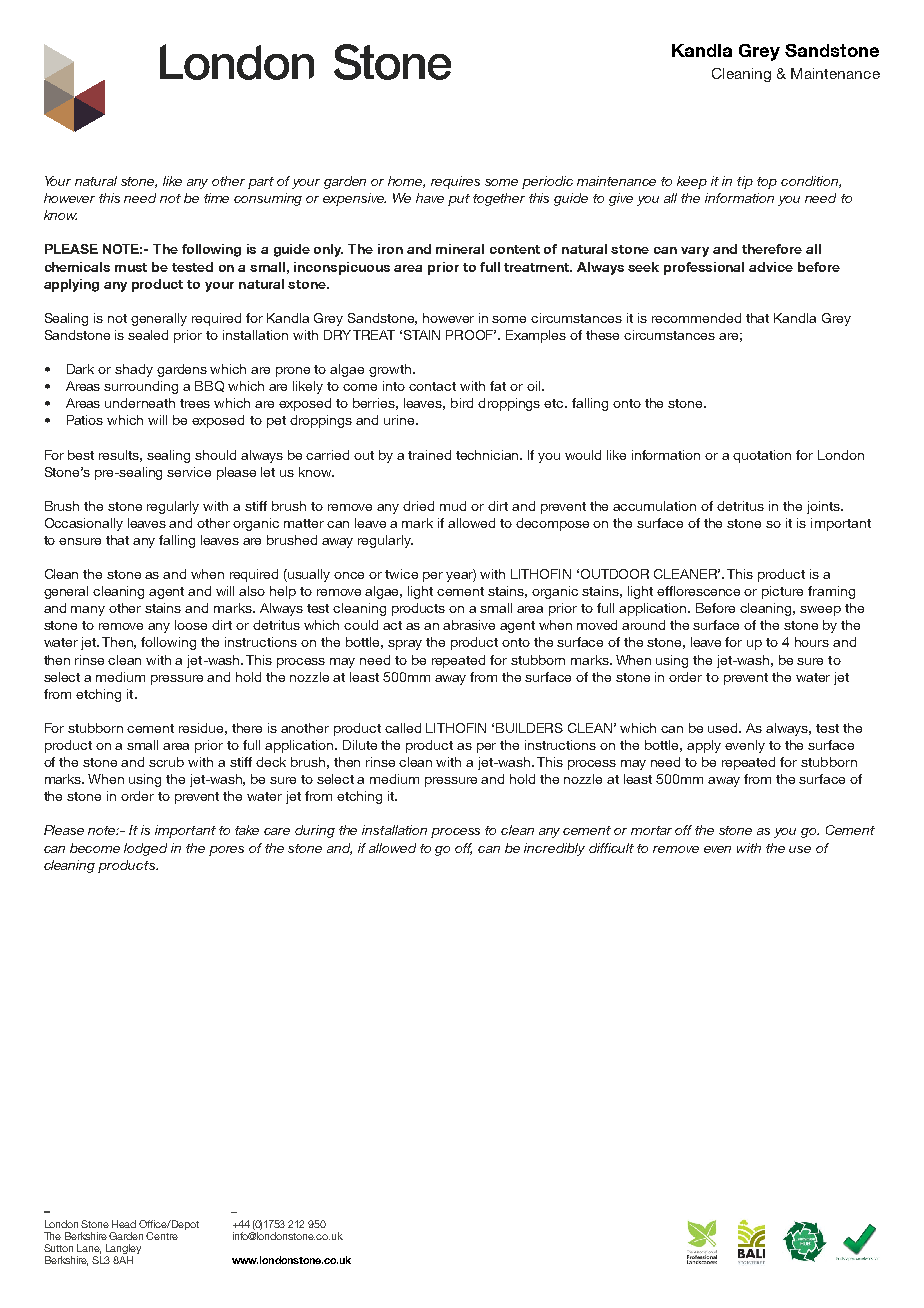 The height and width of the screenshot is (1308, 924). What do you see at coordinates (469, 625) in the screenshot?
I see `abrasive` at bounding box center [469, 625].
